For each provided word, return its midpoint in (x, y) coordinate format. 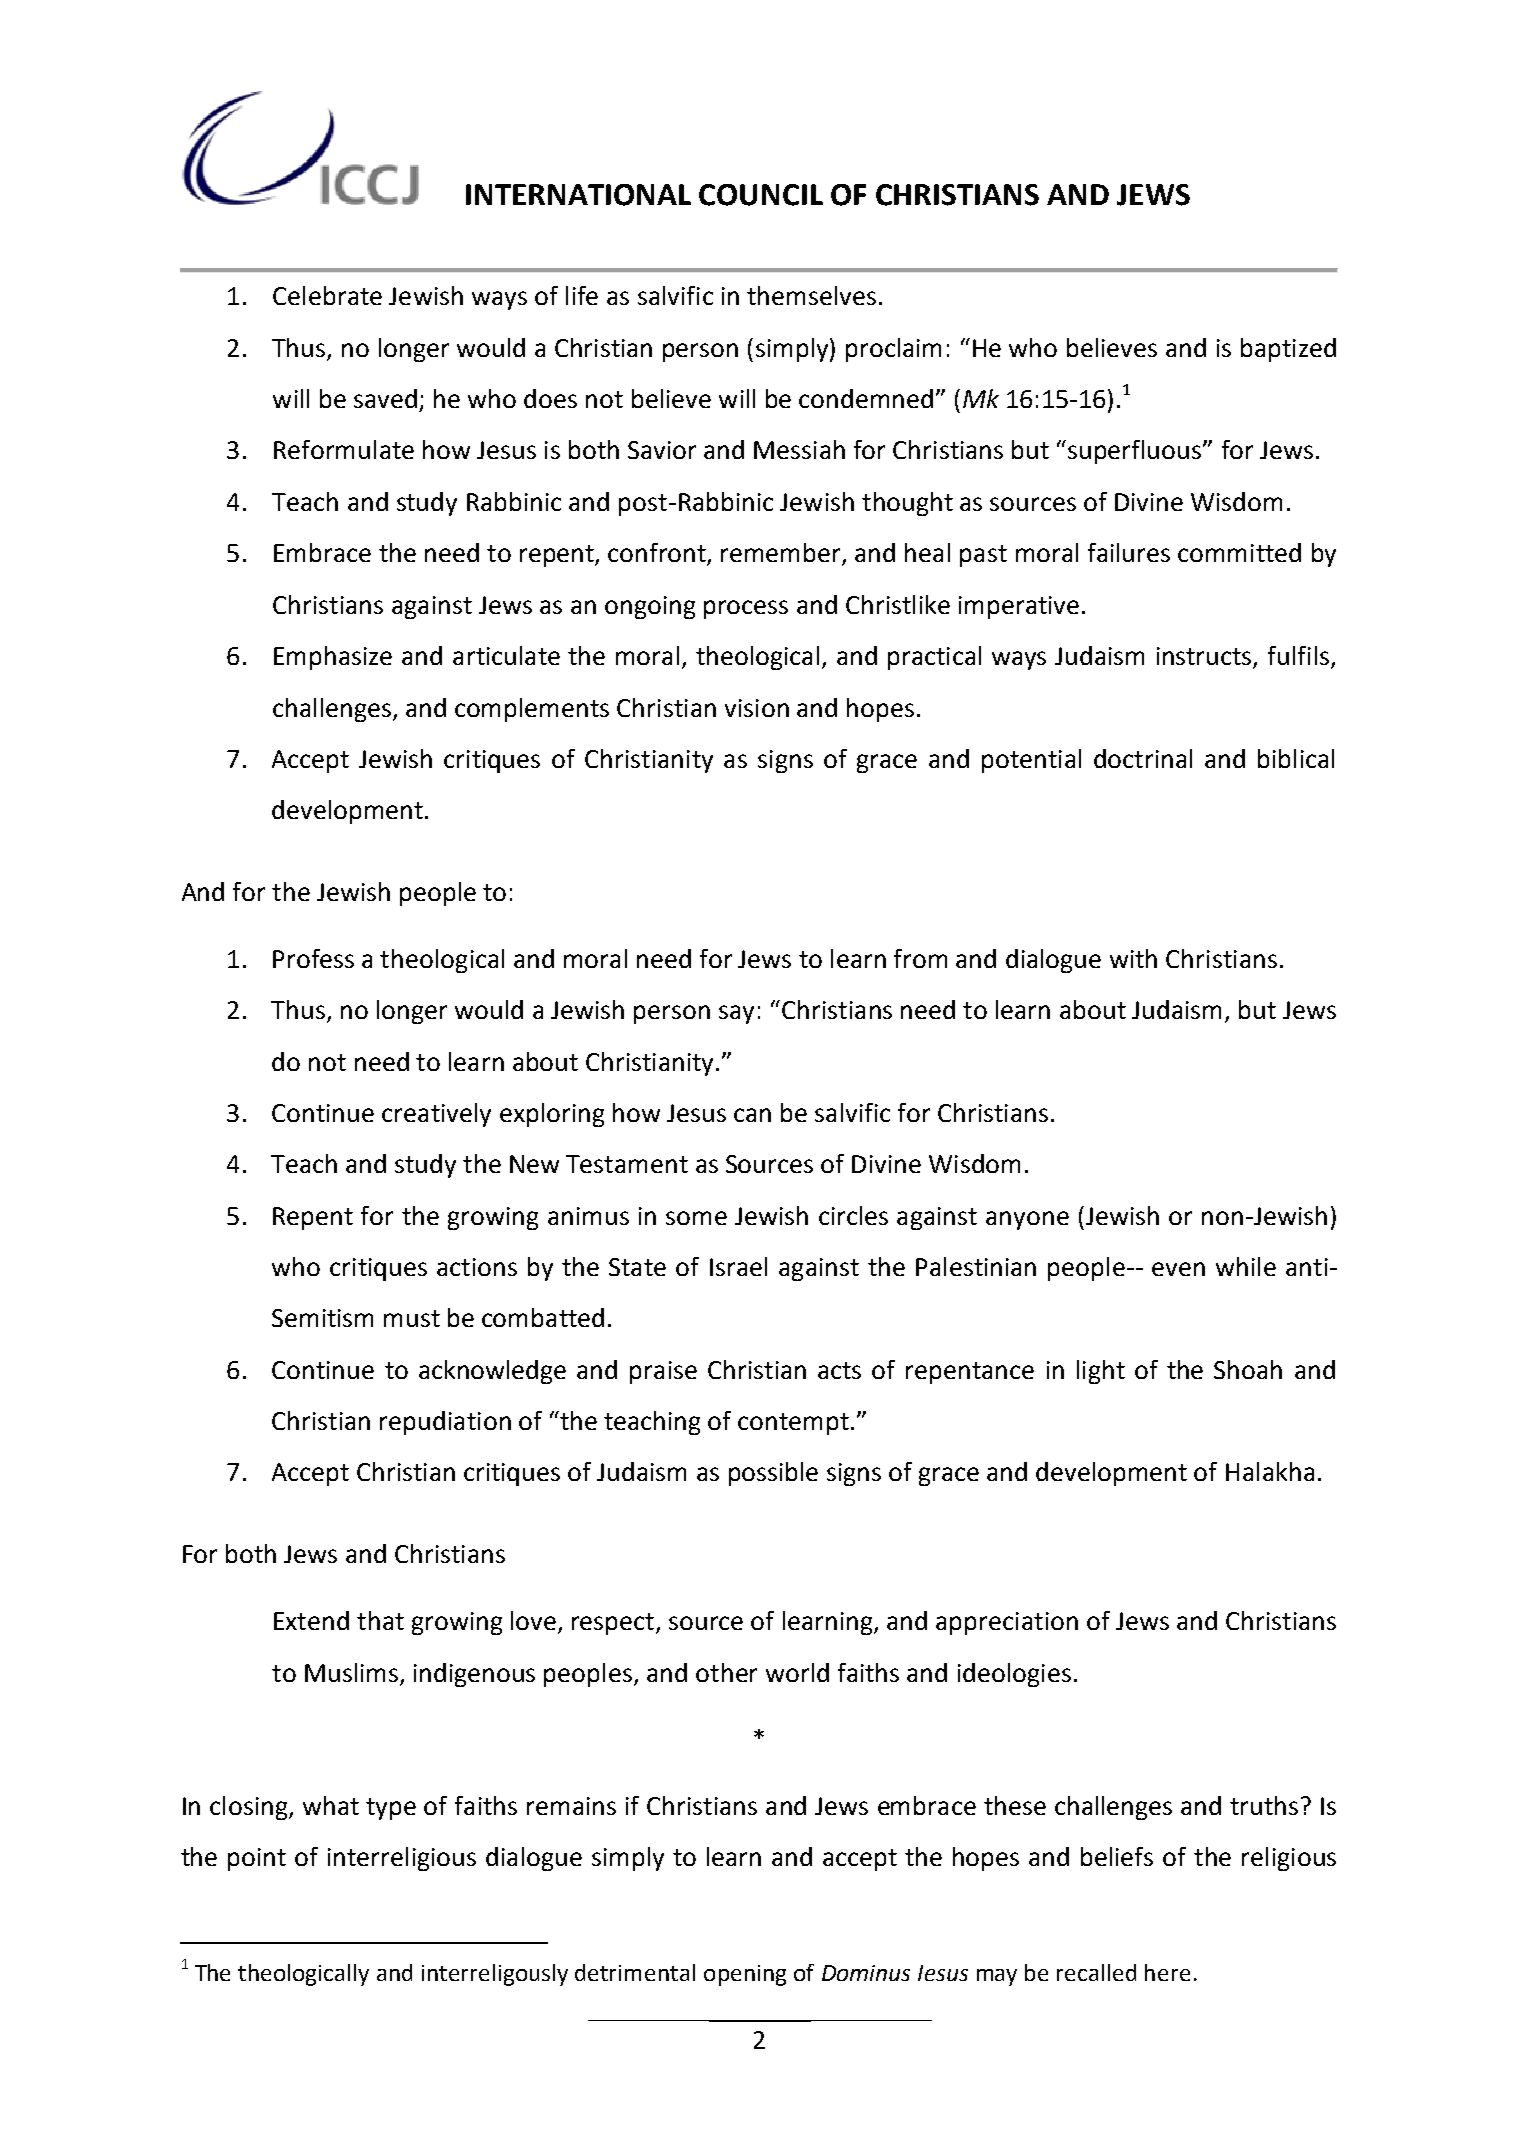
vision (757, 708)
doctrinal (1143, 758)
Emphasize (333, 658)
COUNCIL (761, 195)
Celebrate (327, 295)
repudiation (445, 1423)
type (391, 1809)
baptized (1288, 350)
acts (839, 1370)
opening (745, 1975)
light (1101, 1372)
